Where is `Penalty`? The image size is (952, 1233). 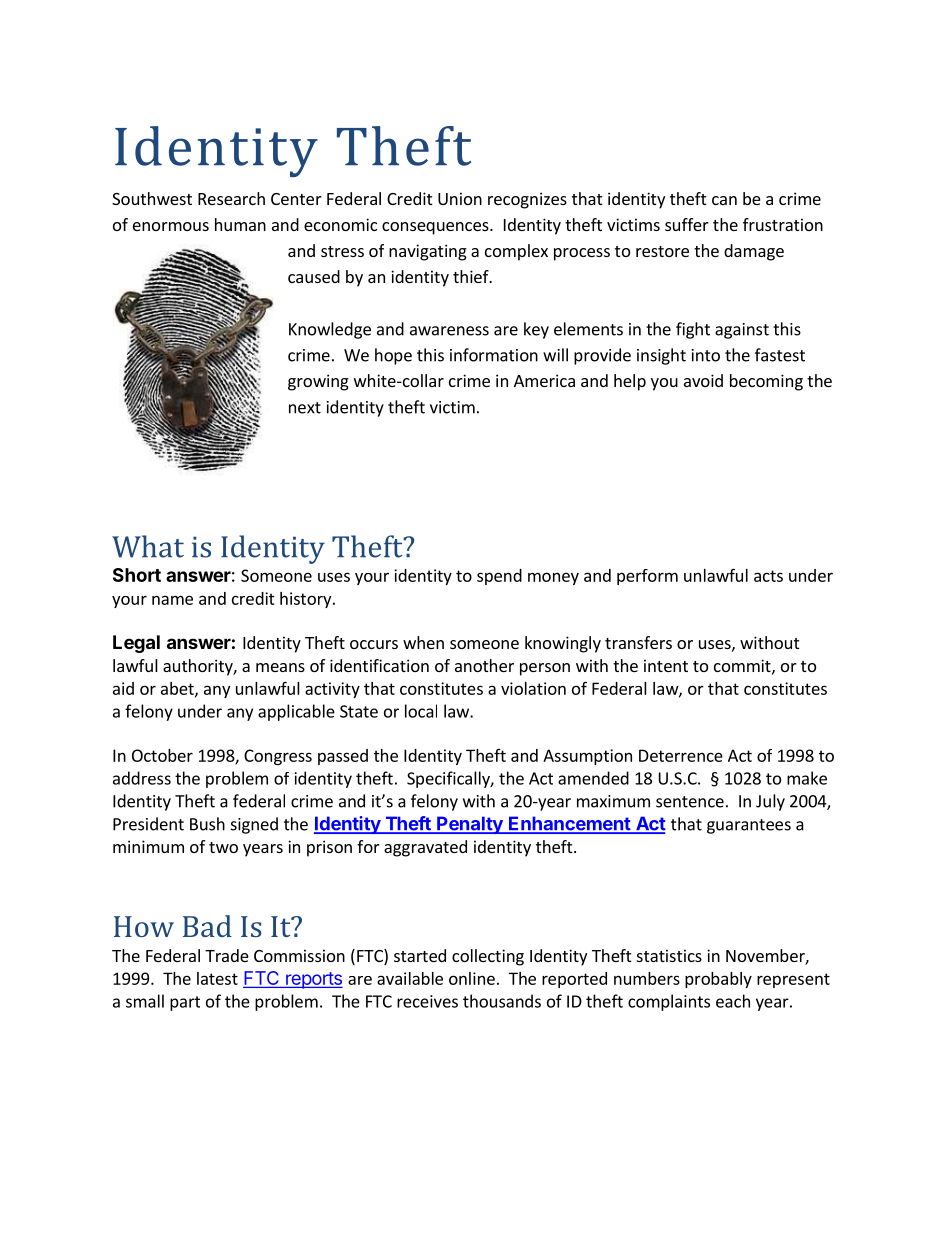 Penalty is located at coordinates (470, 825).
